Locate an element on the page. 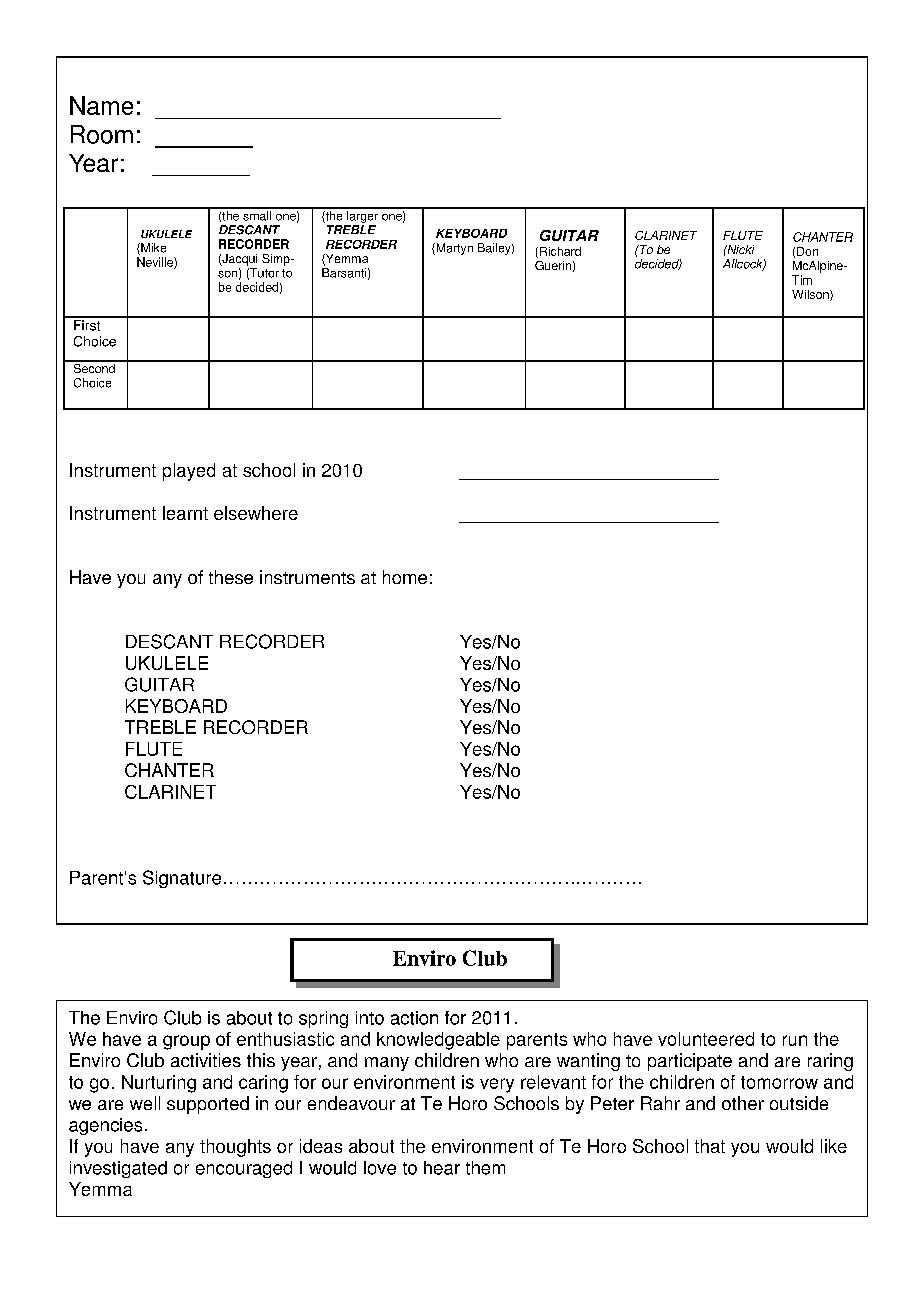 The height and width of the document is (1308, 924). Don is located at coordinates (807, 251).
